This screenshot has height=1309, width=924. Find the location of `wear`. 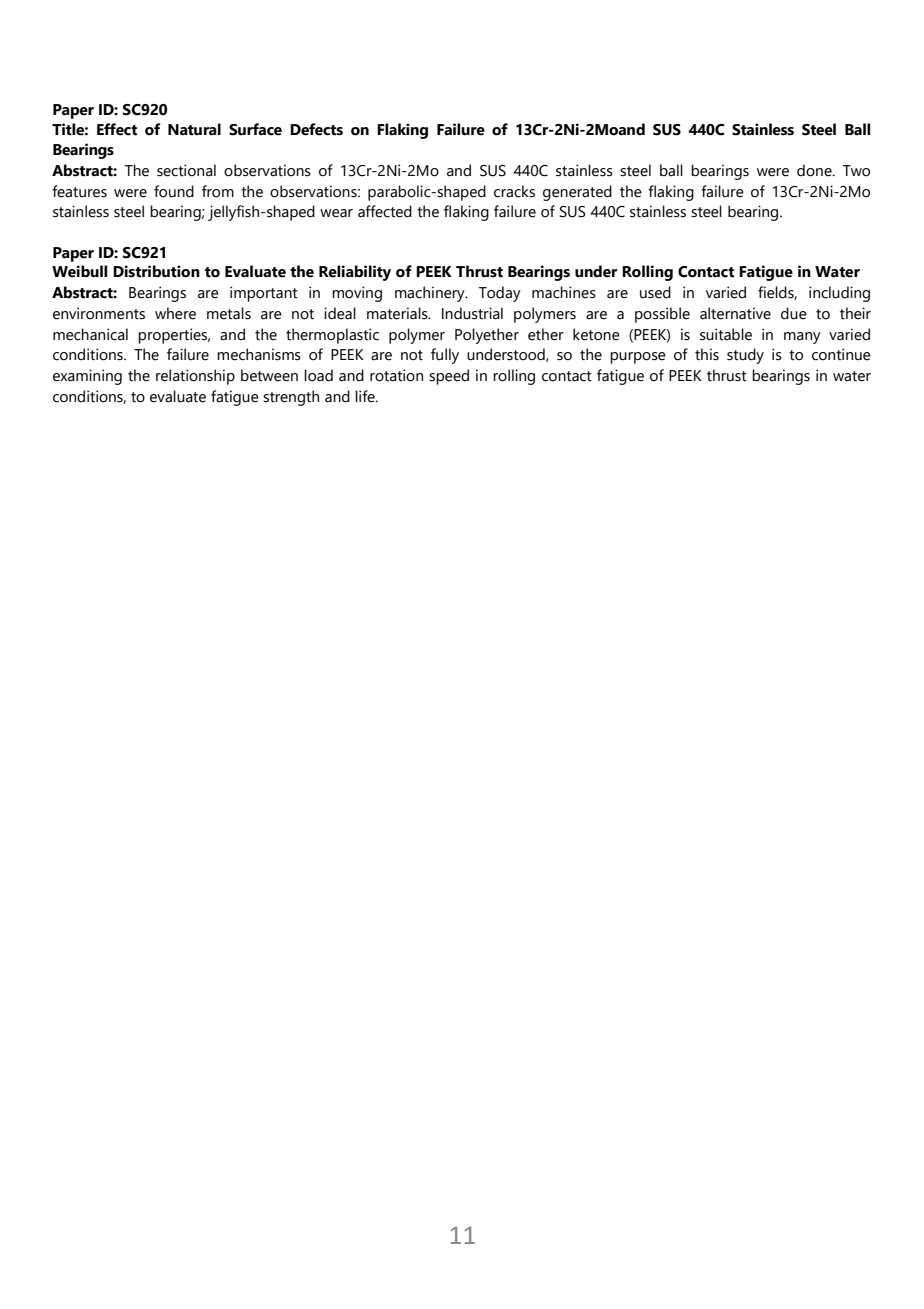

wear is located at coordinates (336, 213).
